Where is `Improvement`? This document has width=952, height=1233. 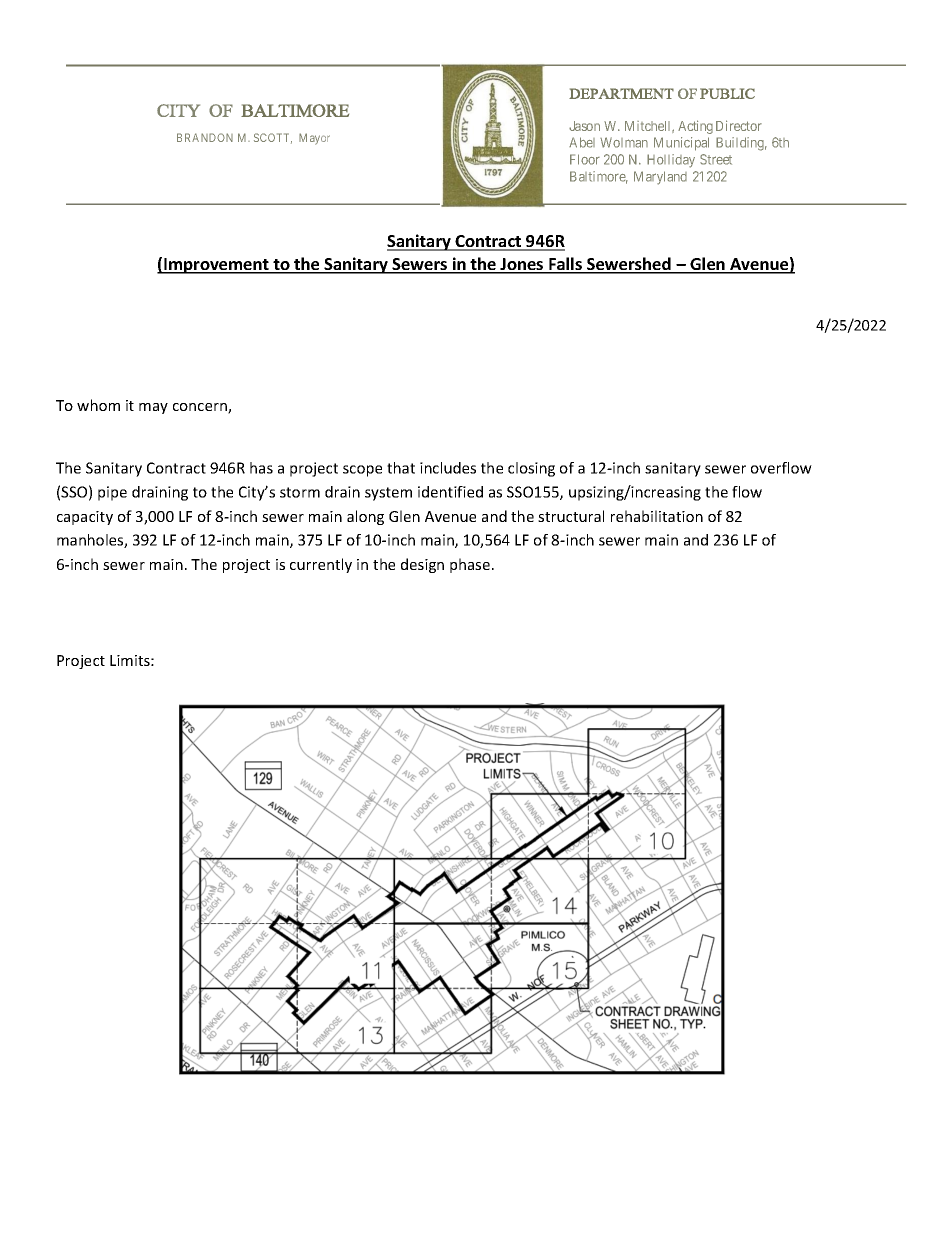 Improvement is located at coordinates (216, 266).
